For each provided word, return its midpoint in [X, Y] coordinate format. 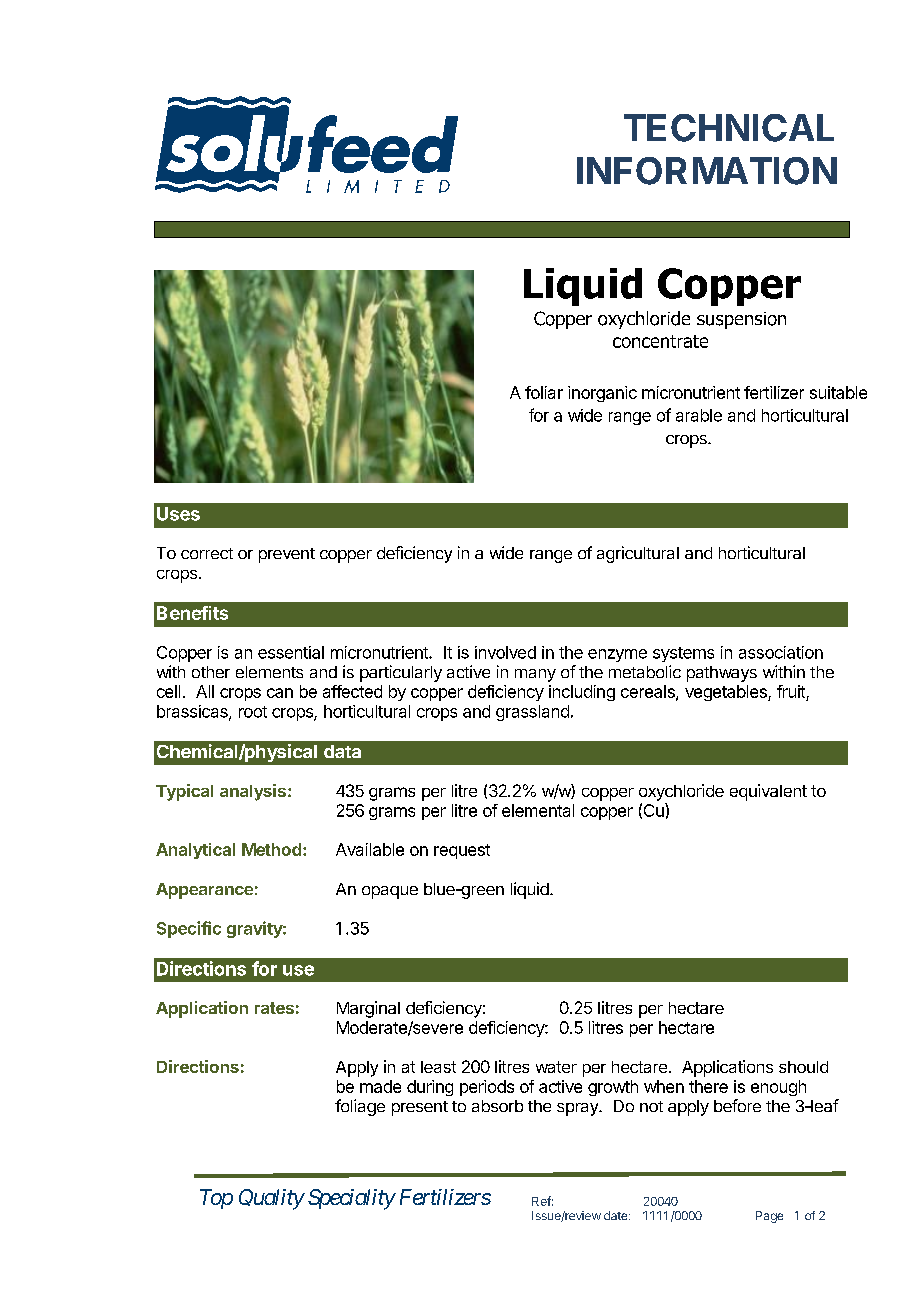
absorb [497, 1106]
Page [769, 1217]
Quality [271, 1199]
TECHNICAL [729, 128]
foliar [544, 392]
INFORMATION [707, 171]
